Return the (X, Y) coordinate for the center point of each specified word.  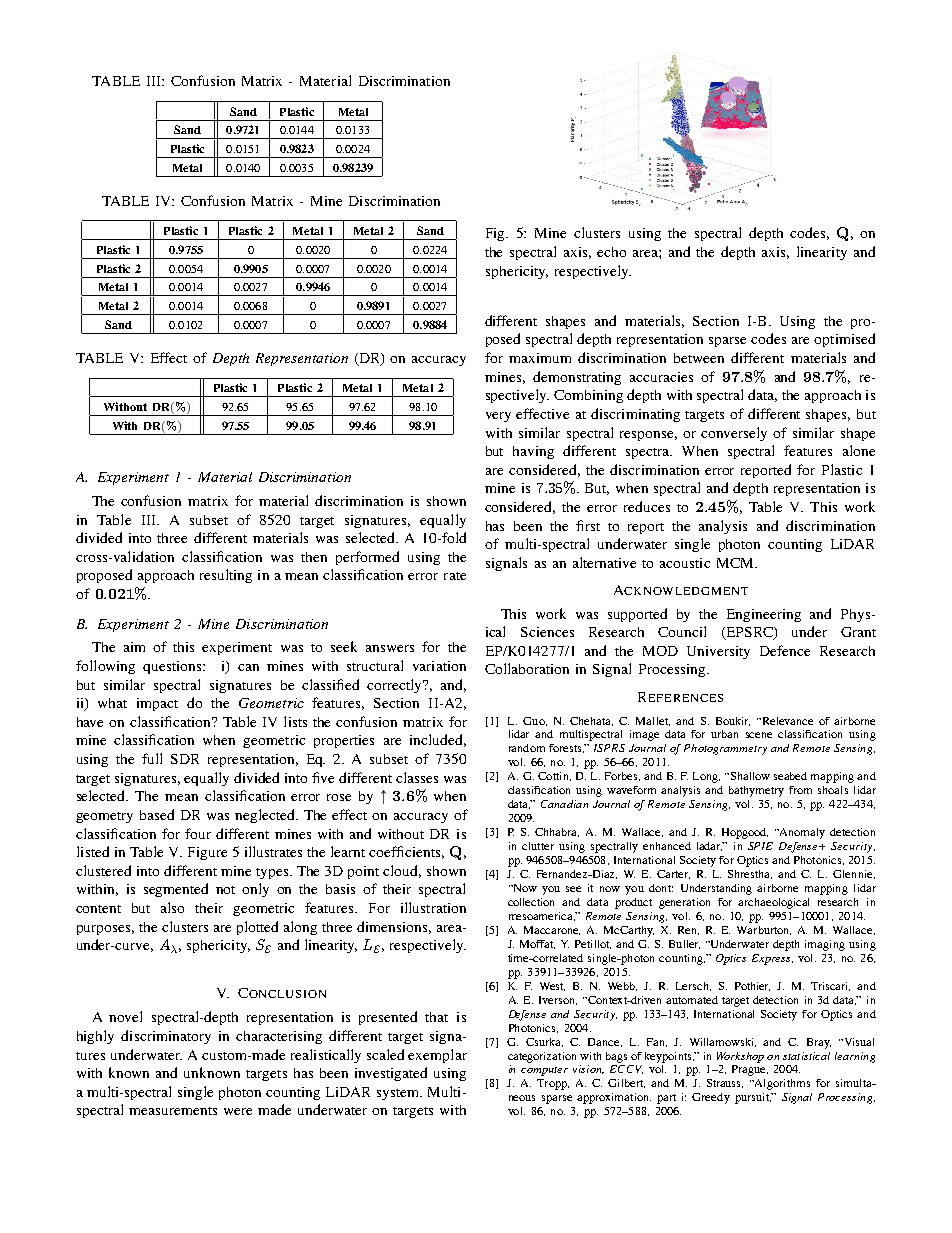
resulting (226, 576)
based (157, 814)
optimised (844, 340)
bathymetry (756, 791)
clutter (538, 846)
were (238, 1111)
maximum (540, 358)
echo (611, 252)
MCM (736, 563)
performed (367, 558)
